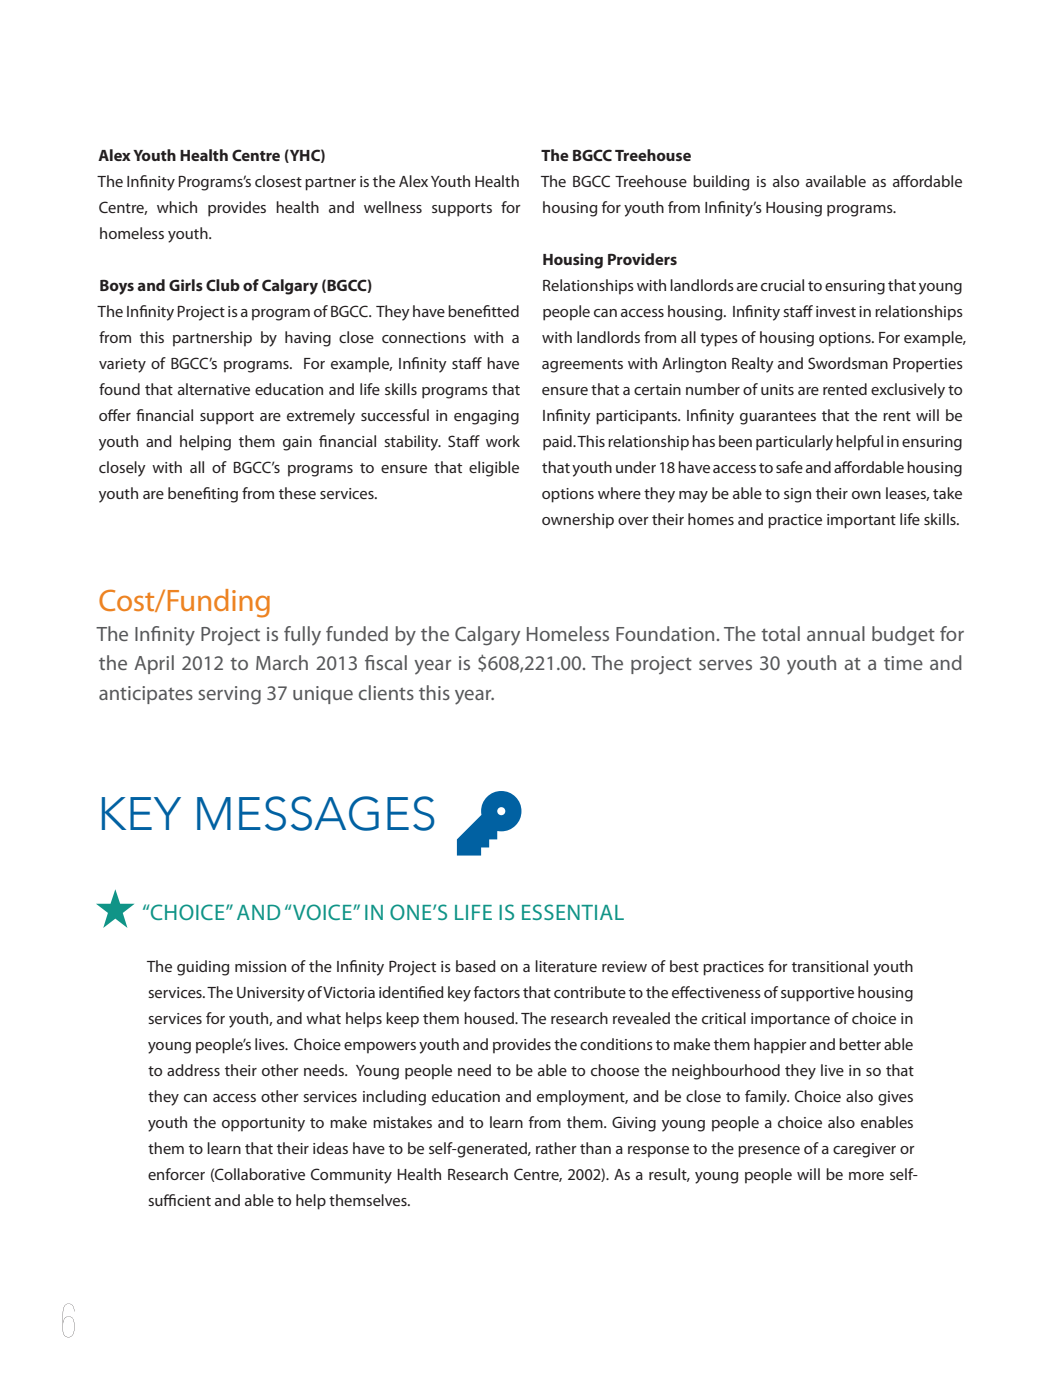 The height and width of the screenshot is (1374, 1062). What do you see at coordinates (836, 633) in the screenshot?
I see `annual` at bounding box center [836, 633].
